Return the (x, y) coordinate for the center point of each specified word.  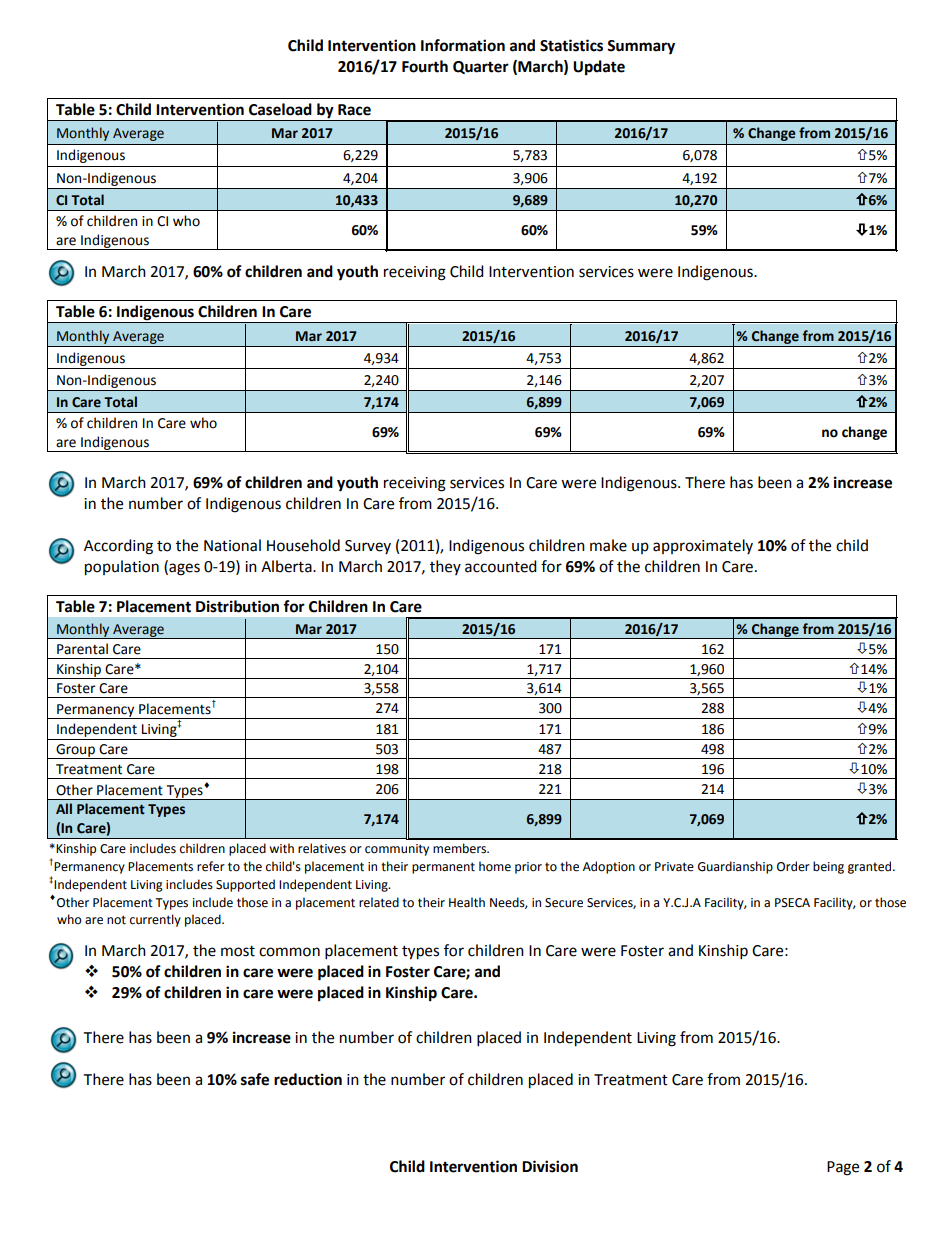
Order (793, 866)
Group (75, 751)
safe (255, 1079)
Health (467, 902)
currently (155, 920)
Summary (641, 47)
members (461, 848)
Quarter (481, 67)
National (232, 545)
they (445, 567)
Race (354, 110)
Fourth (425, 66)
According (118, 547)
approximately (703, 546)
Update (599, 68)
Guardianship (735, 867)
